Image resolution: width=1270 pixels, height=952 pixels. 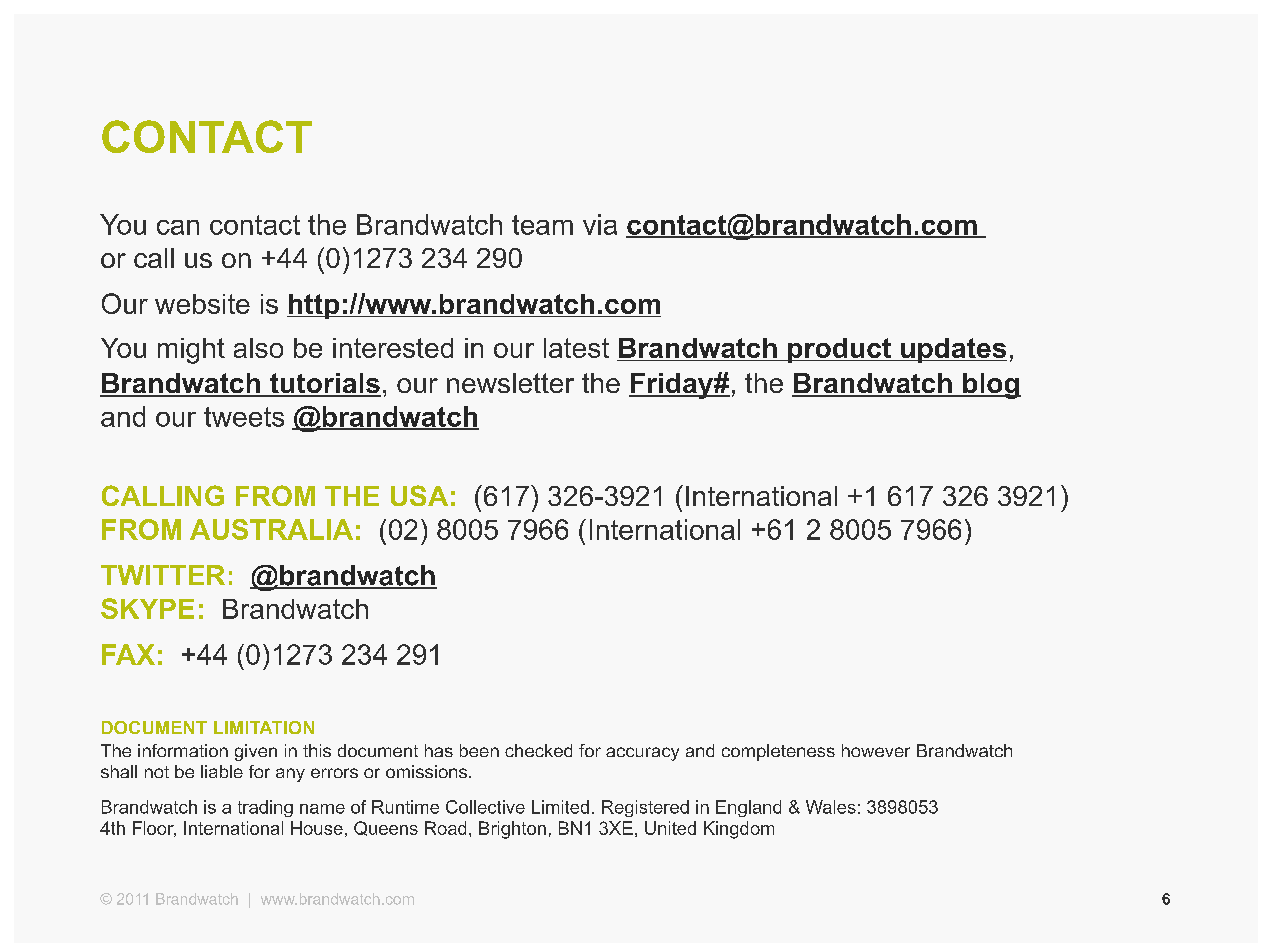 I want to click on SKYPE, so click(x=147, y=608).
